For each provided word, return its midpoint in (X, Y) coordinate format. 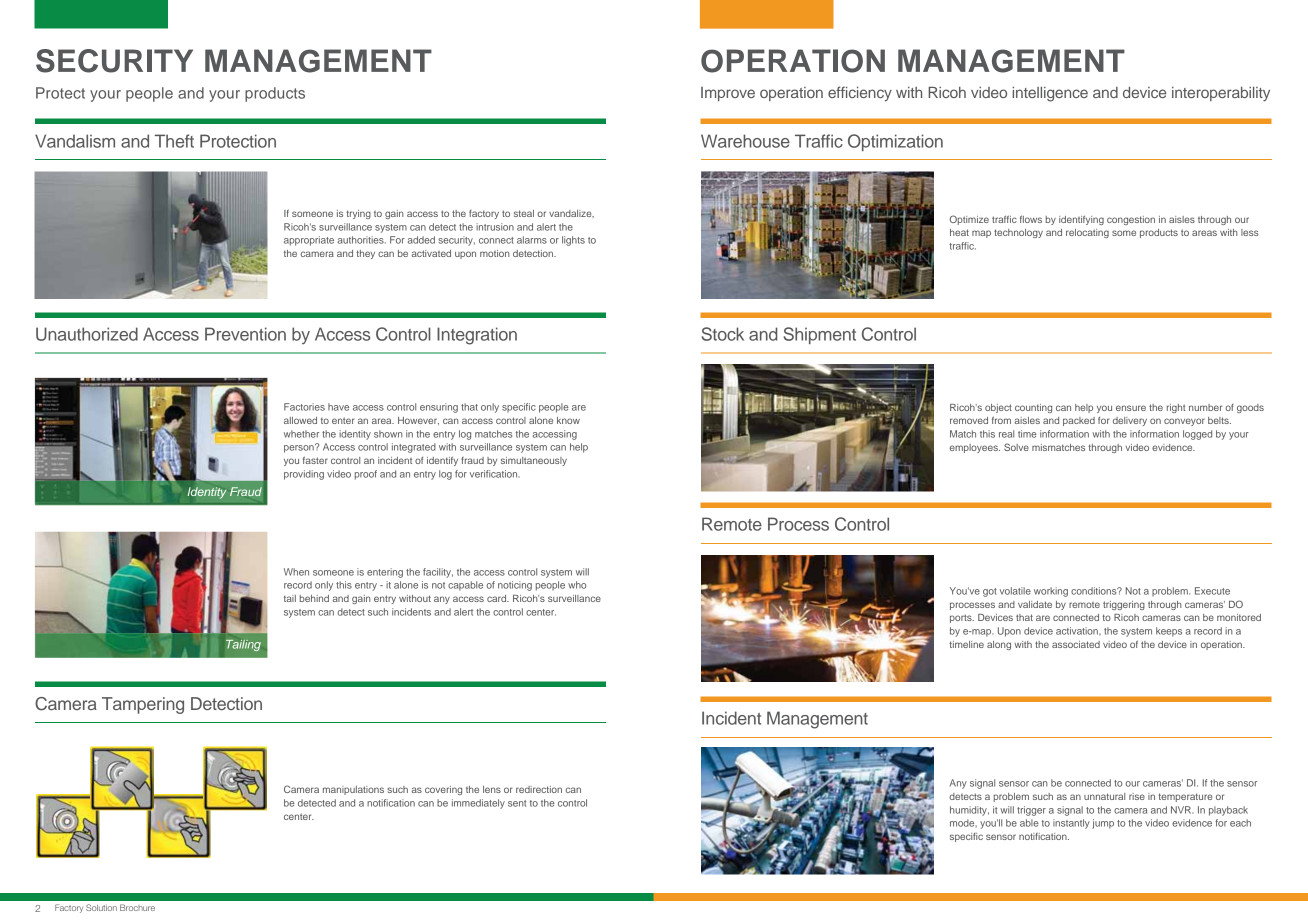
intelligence (1050, 94)
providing (304, 475)
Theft (174, 141)
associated (1076, 644)
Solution (101, 907)
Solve (1016, 447)
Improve (728, 94)
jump (1103, 824)
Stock (723, 334)
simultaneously (534, 461)
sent (517, 803)
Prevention (245, 334)
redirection (539, 789)
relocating (1087, 233)
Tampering (143, 705)
